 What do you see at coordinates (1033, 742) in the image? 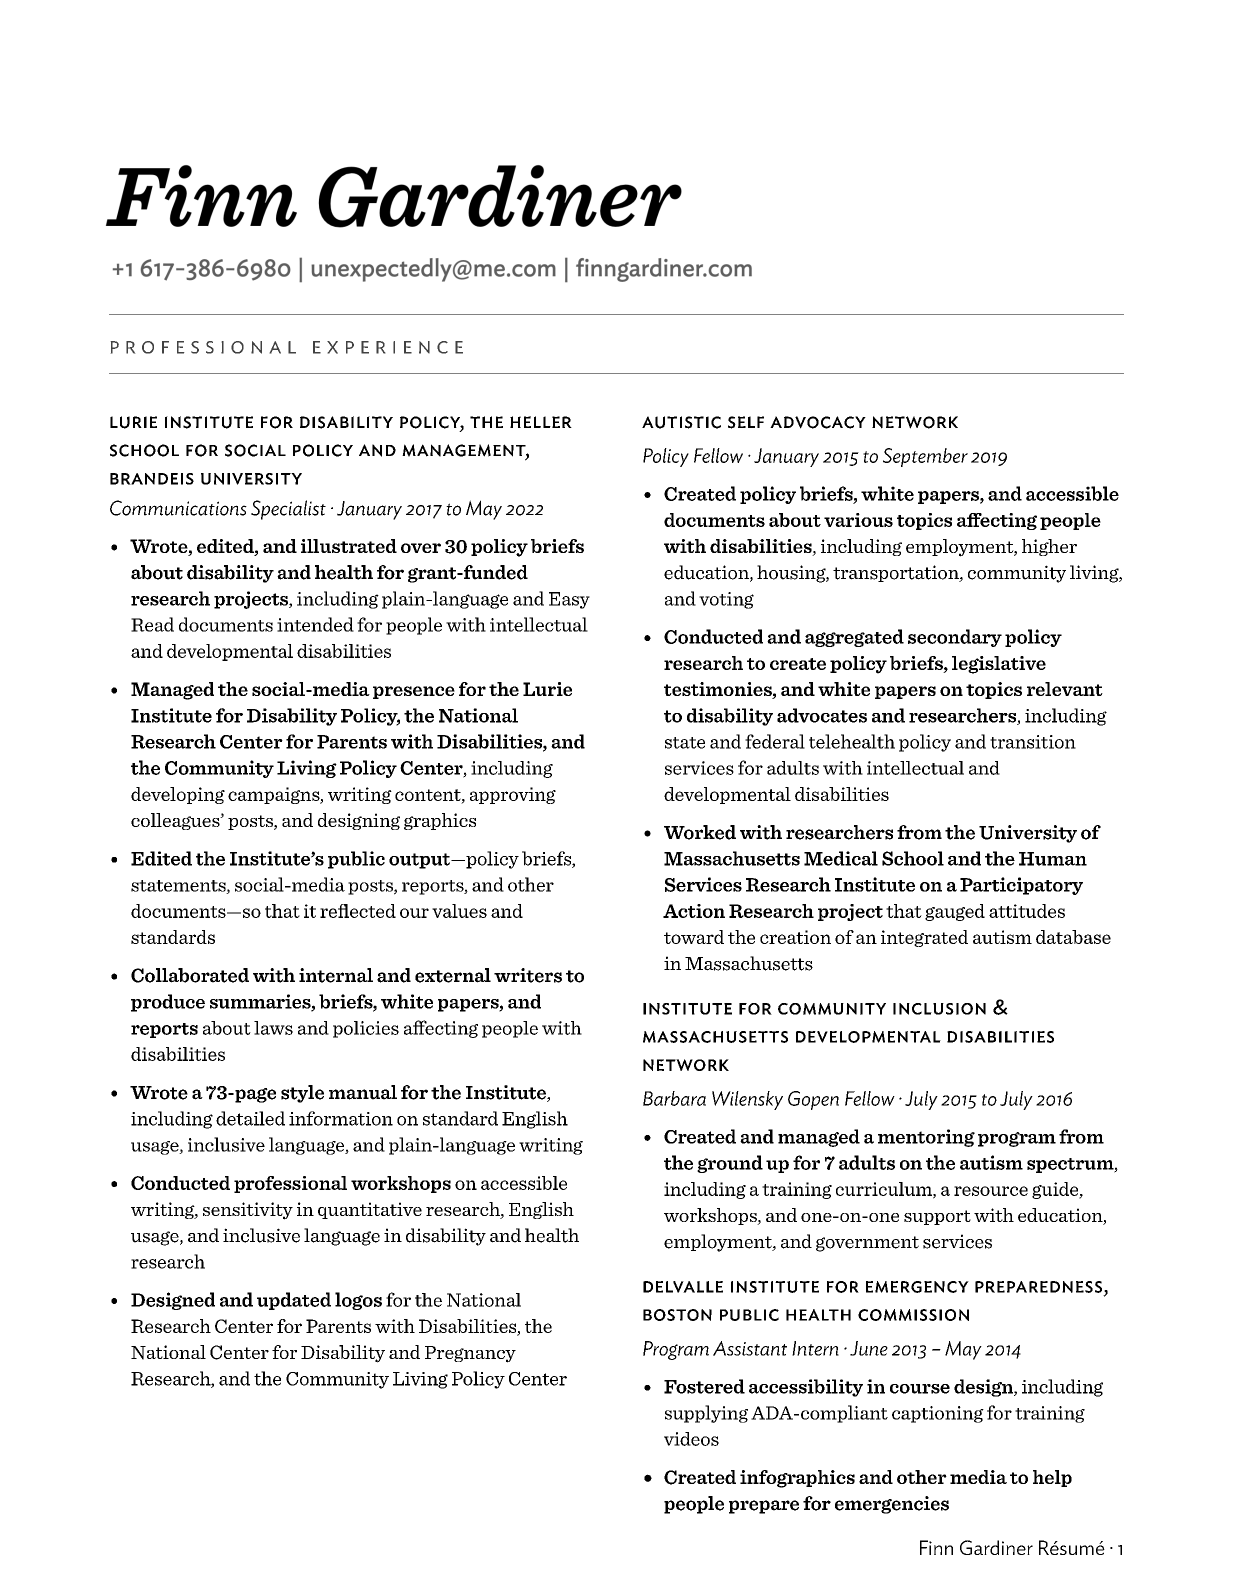
I see `transition` at bounding box center [1033, 742].
